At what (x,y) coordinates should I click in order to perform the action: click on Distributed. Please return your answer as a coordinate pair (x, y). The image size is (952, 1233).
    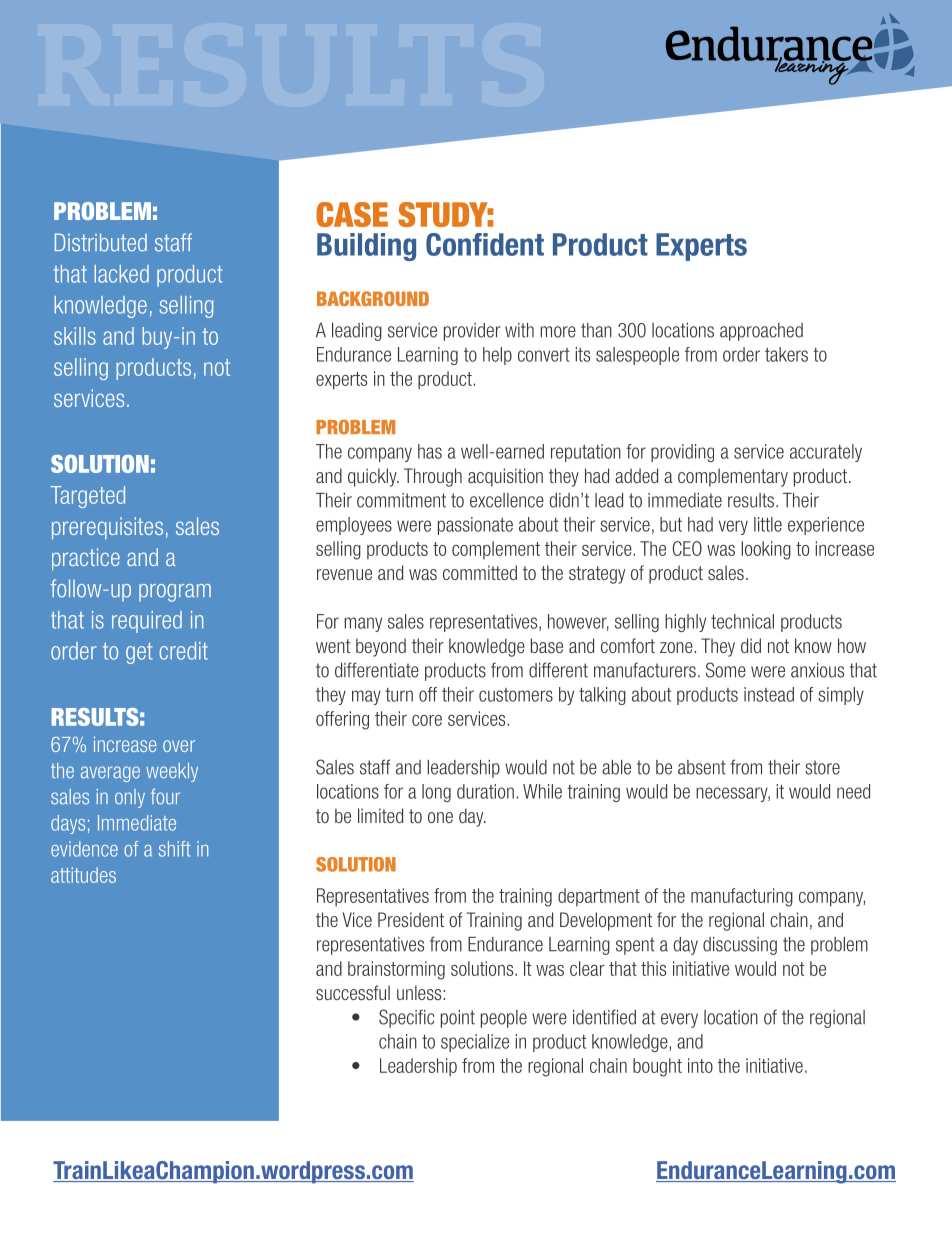
    Looking at the image, I should click on (101, 242).
